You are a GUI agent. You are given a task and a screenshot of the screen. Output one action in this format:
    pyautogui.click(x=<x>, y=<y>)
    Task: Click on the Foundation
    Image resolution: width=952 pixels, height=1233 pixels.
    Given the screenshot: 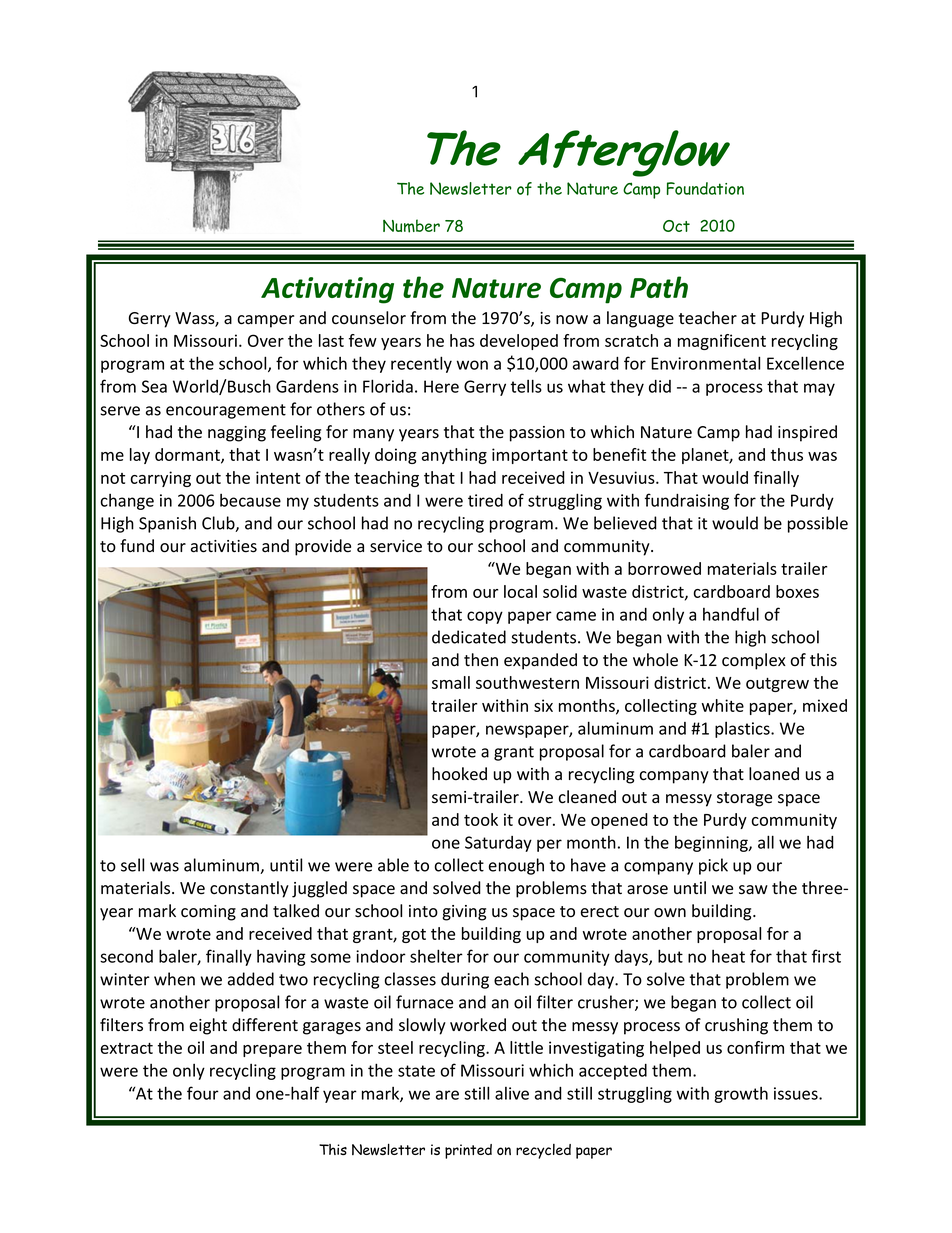 What is the action you would take?
    pyautogui.click(x=705, y=188)
